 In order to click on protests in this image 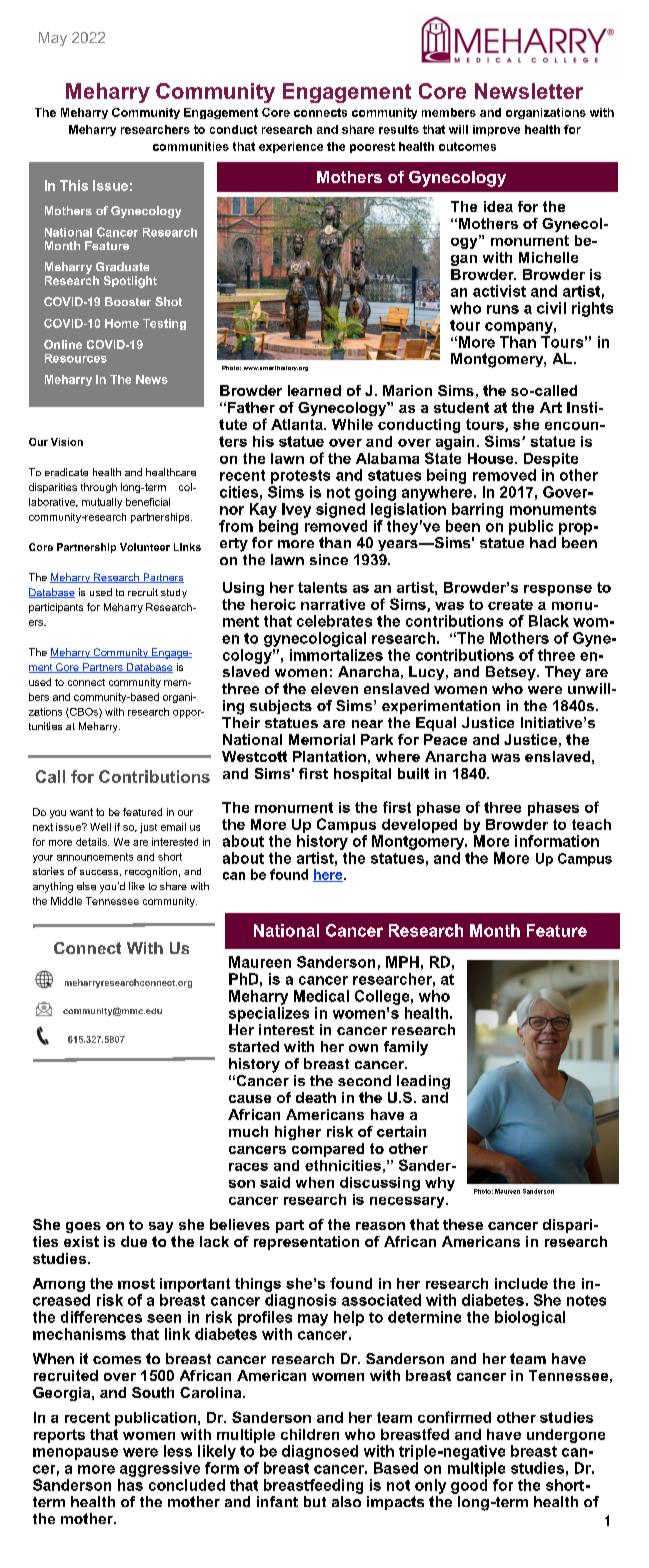, I will do `click(300, 477)`.
